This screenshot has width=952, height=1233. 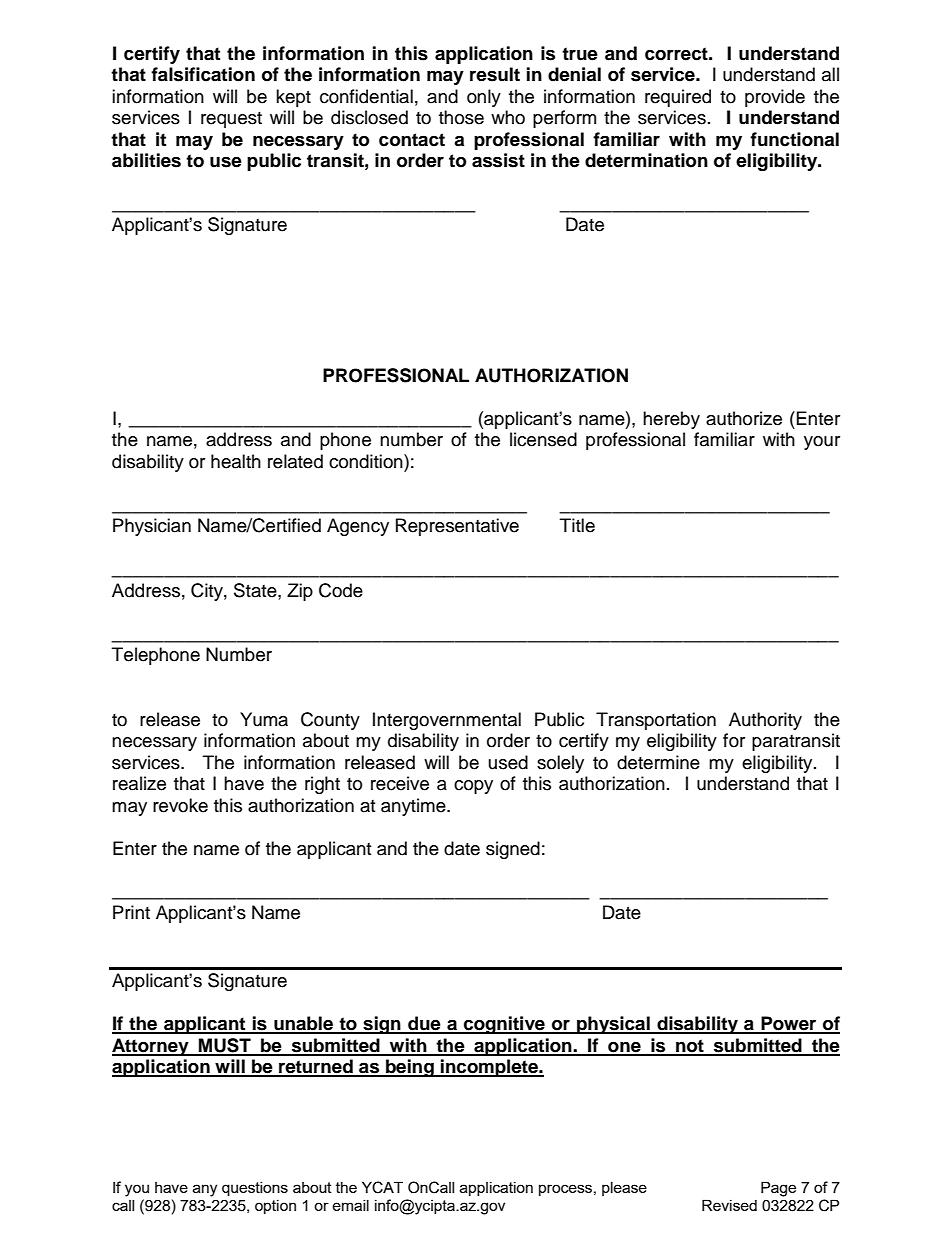 I want to click on questions, so click(x=255, y=1189).
